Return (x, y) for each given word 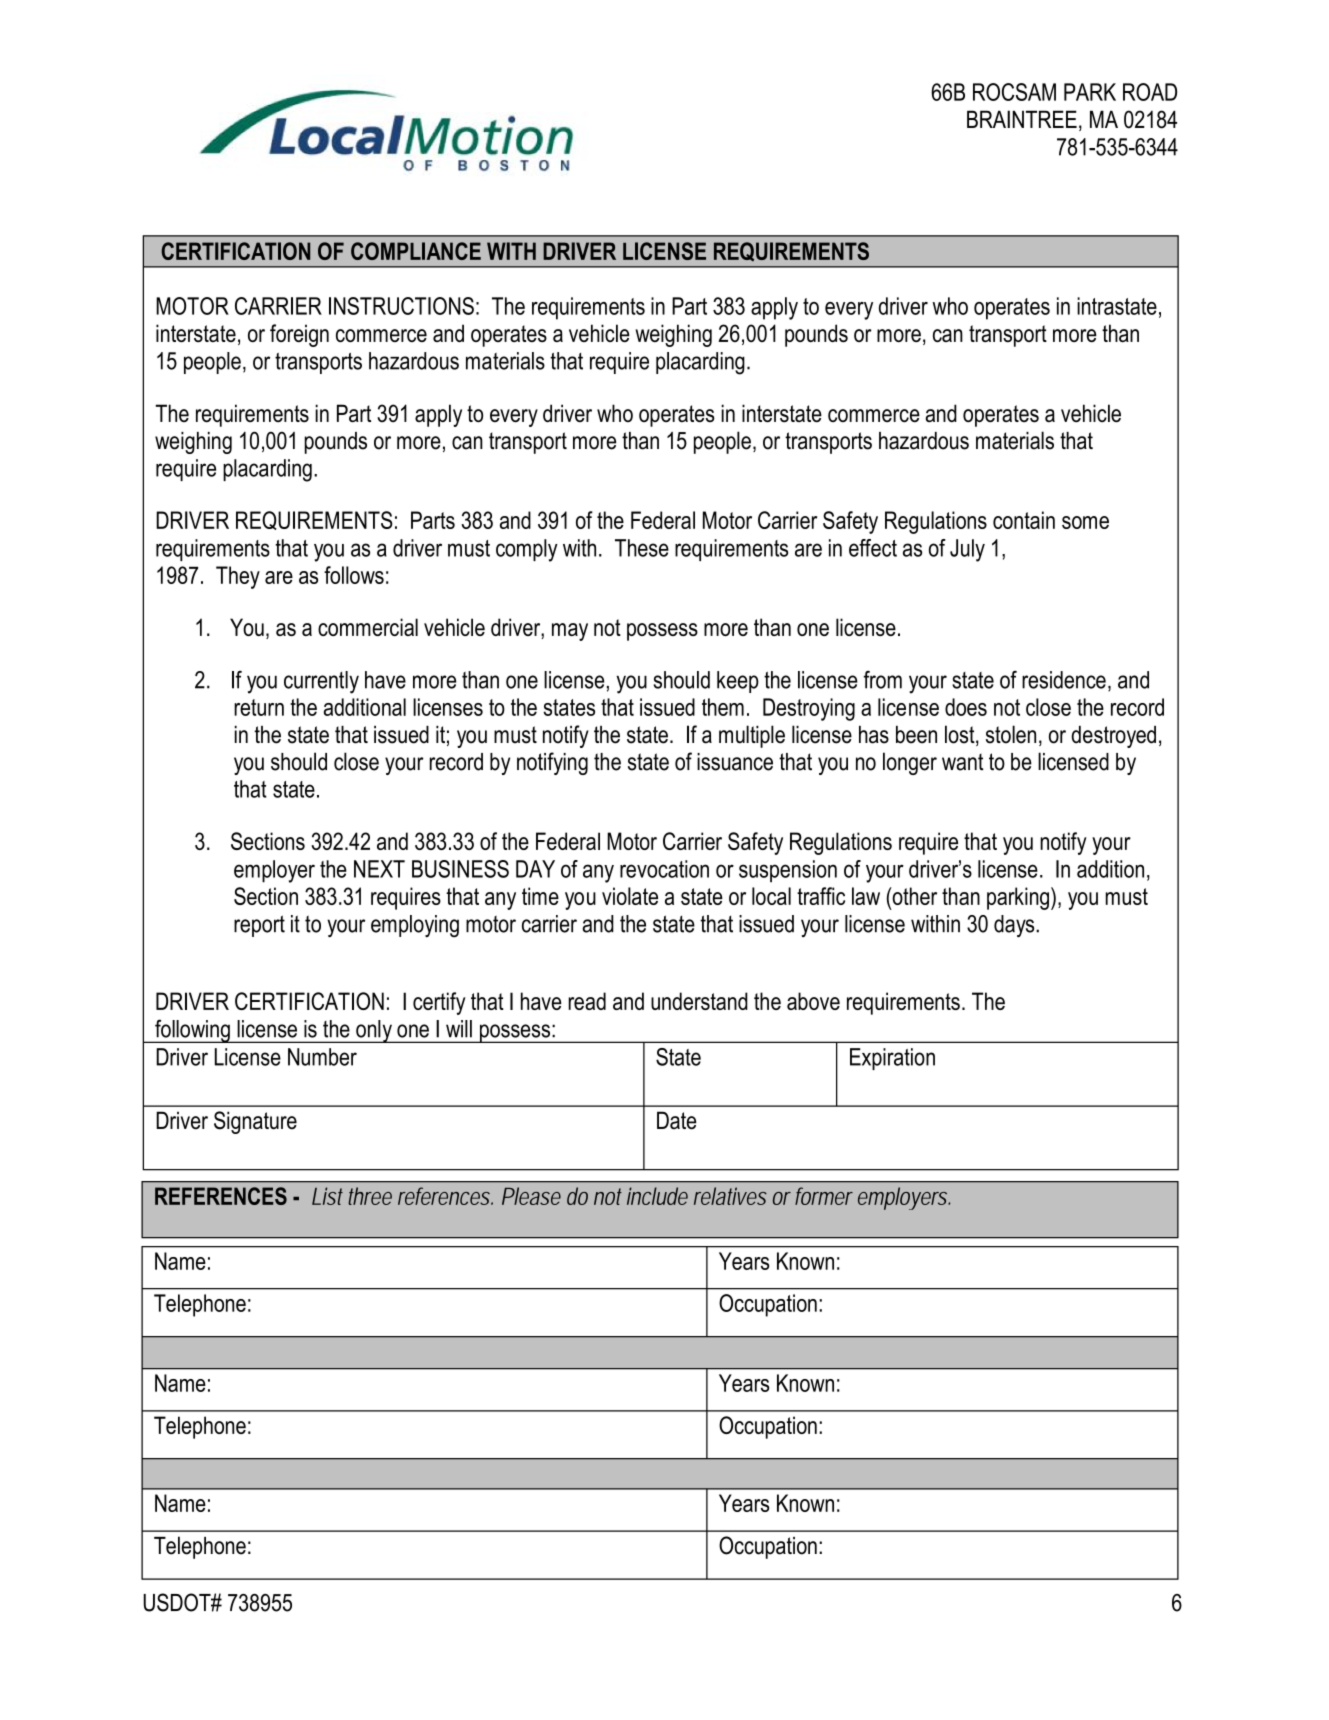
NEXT (379, 869)
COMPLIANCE (416, 251)
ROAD (1150, 92)
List (327, 1196)
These (642, 548)
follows (354, 575)
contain (1024, 520)
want (963, 762)
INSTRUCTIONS (401, 306)
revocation (664, 869)
